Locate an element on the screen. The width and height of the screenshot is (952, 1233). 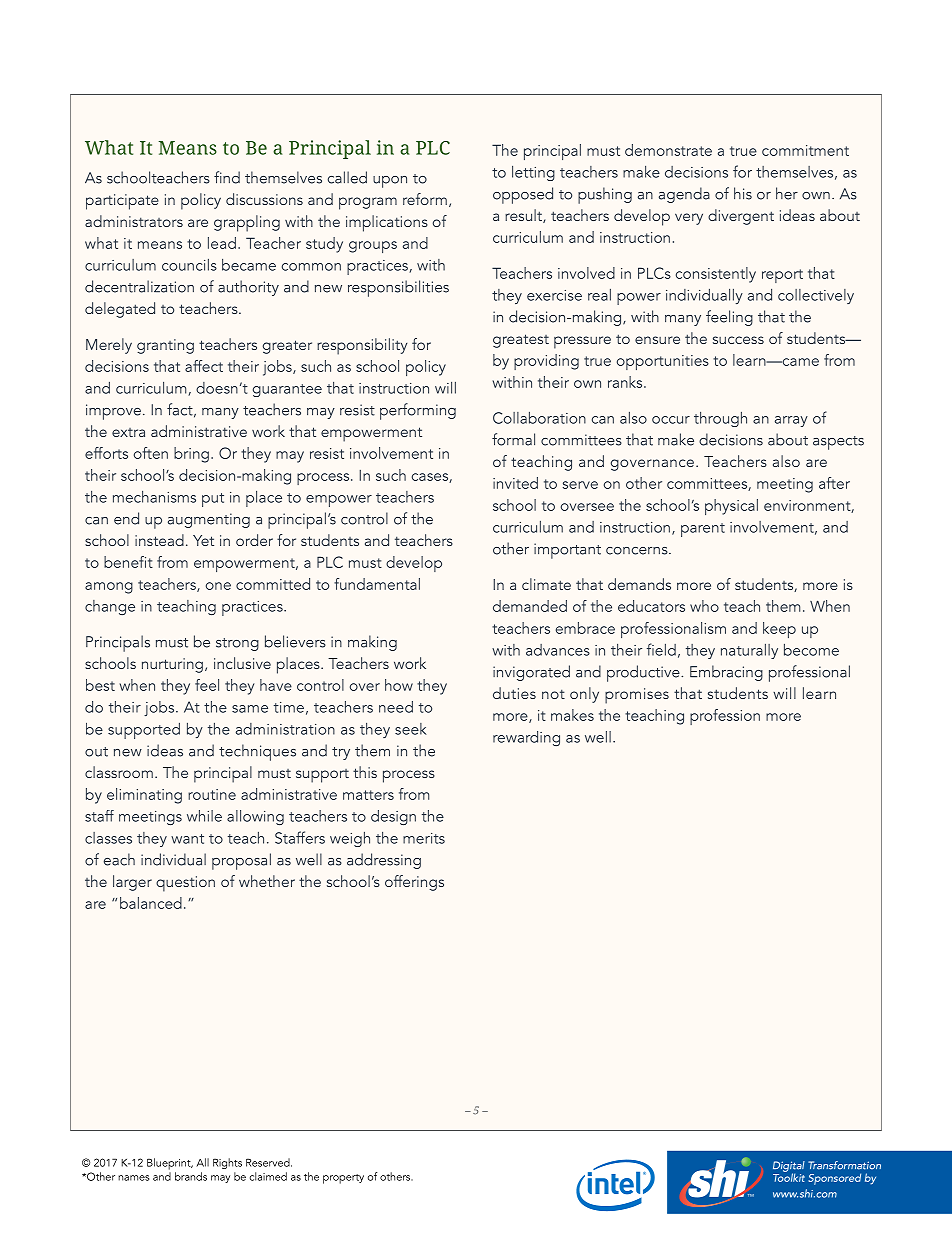
Blueprint is located at coordinates (170, 1164).
